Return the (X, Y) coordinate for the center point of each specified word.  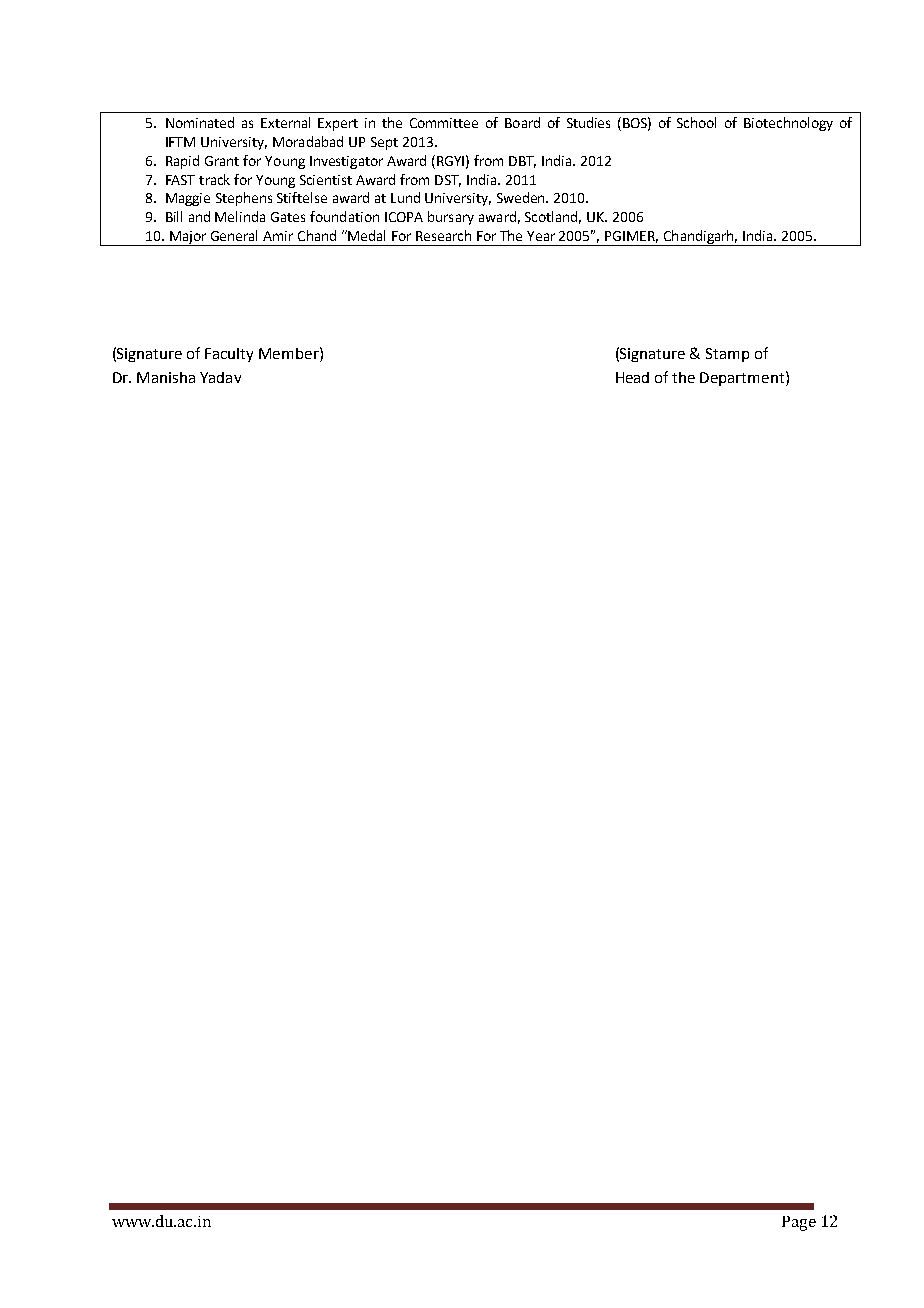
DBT (522, 162)
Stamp (727, 355)
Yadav (220, 377)
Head (632, 377)
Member (290, 353)
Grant (222, 161)
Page (799, 1223)
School (696, 122)
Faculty (229, 355)
